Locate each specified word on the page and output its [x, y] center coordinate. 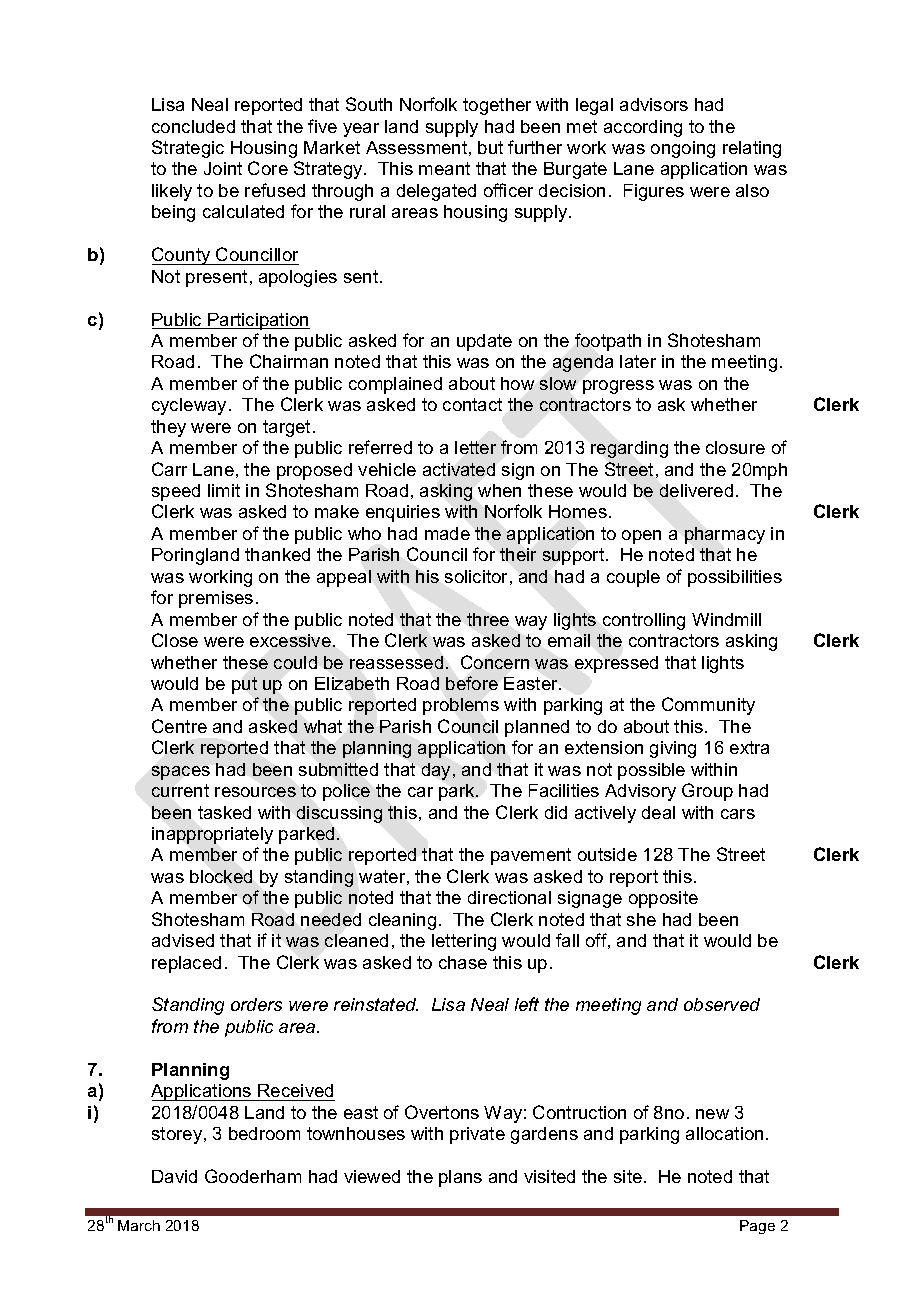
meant [444, 168]
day [436, 771]
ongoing [683, 149]
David [174, 1176]
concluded [193, 126]
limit [224, 490]
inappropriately [212, 835]
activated [459, 469]
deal [658, 812]
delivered [696, 490]
